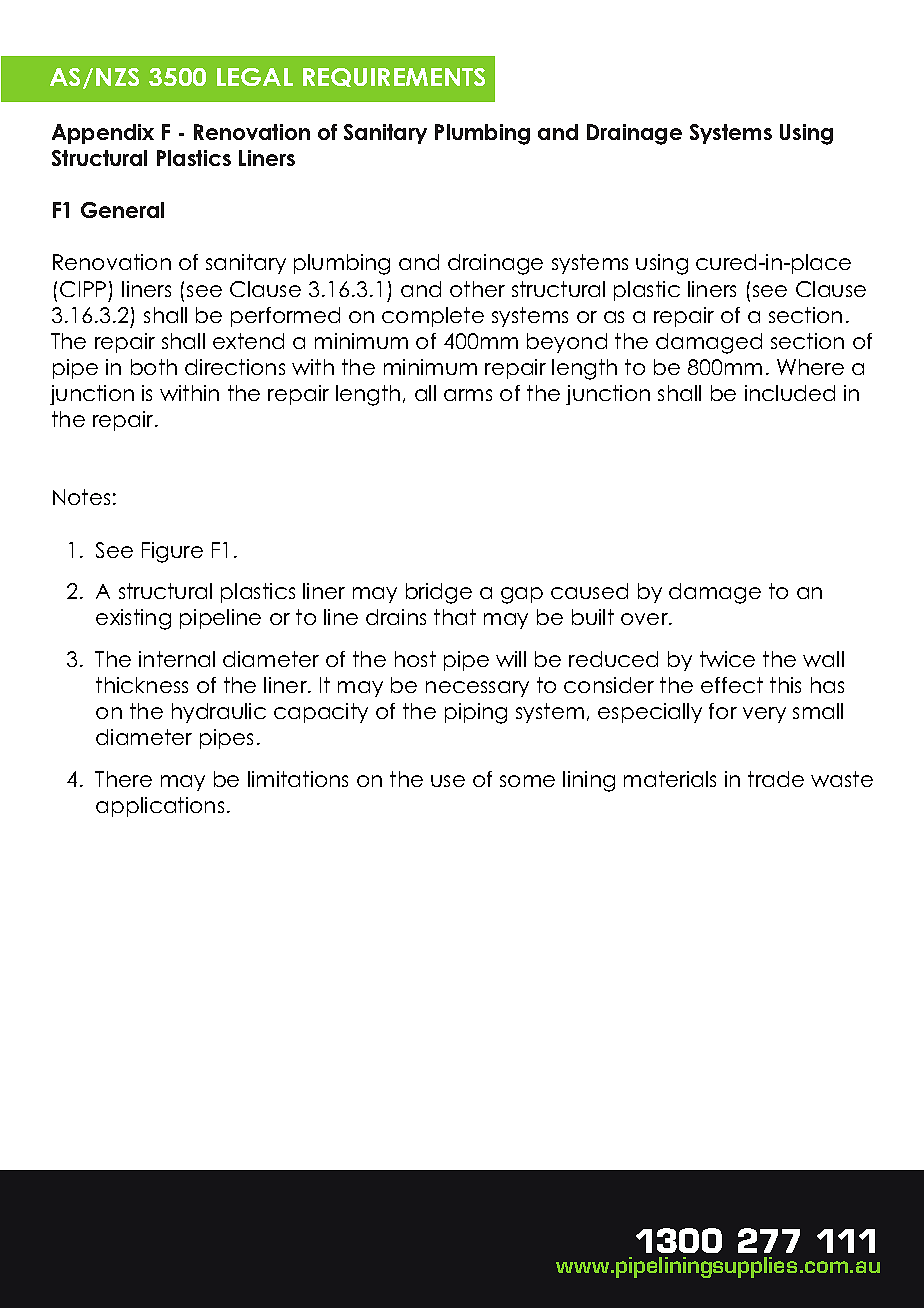  Describe the element at coordinates (527, 781) in the image. I see `some` at that location.
